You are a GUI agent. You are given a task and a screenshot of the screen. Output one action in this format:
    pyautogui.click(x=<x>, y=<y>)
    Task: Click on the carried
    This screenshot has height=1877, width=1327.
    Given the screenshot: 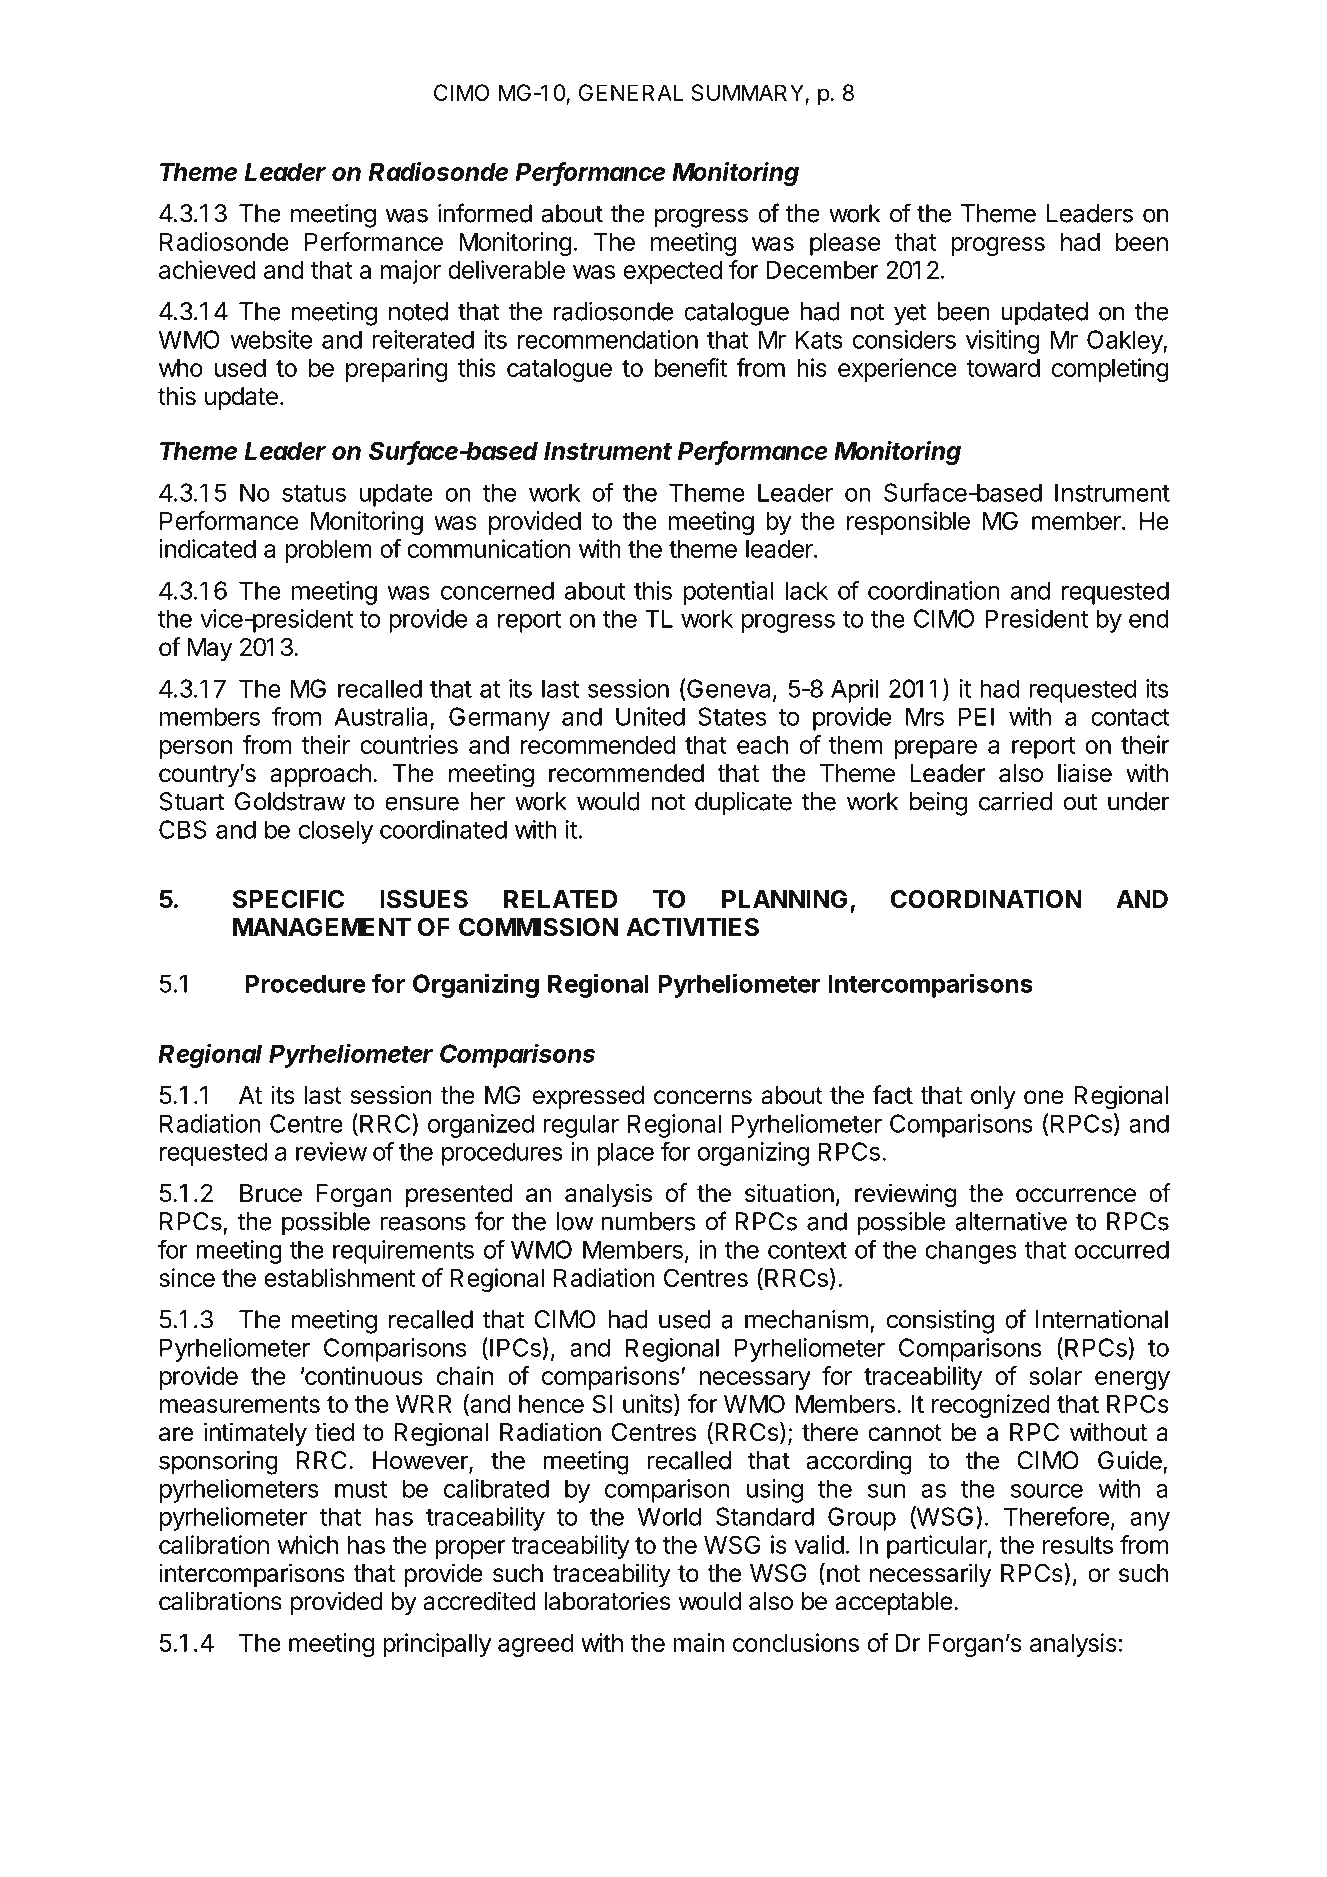 What is the action you would take?
    pyautogui.click(x=1015, y=801)
